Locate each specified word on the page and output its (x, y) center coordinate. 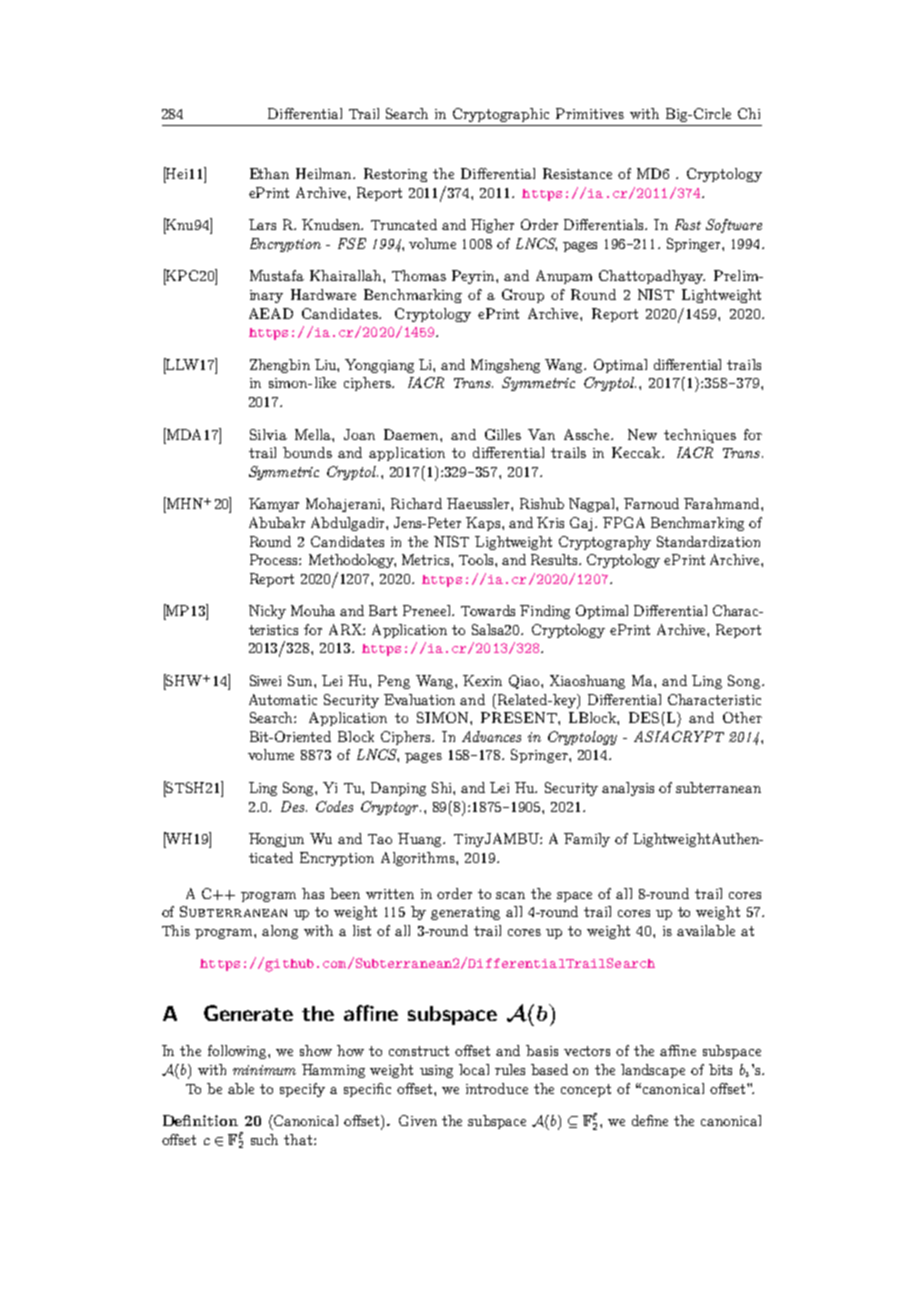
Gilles (503, 434)
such (264, 1139)
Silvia (268, 434)
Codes (334, 806)
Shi (443, 787)
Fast (688, 224)
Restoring (395, 175)
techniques (700, 436)
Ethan (269, 173)
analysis (628, 789)
